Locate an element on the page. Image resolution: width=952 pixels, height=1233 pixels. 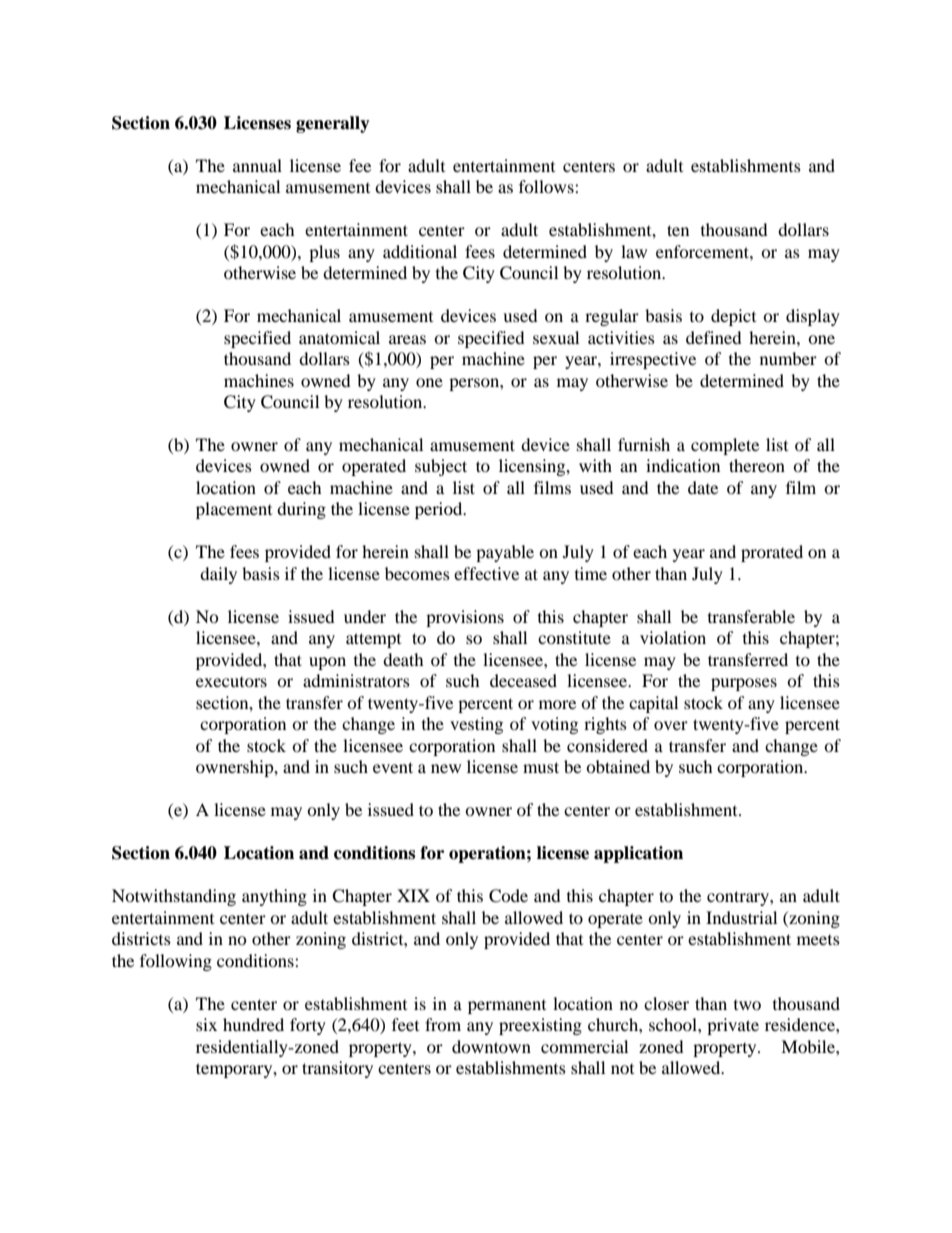
must is located at coordinates (541, 767).
